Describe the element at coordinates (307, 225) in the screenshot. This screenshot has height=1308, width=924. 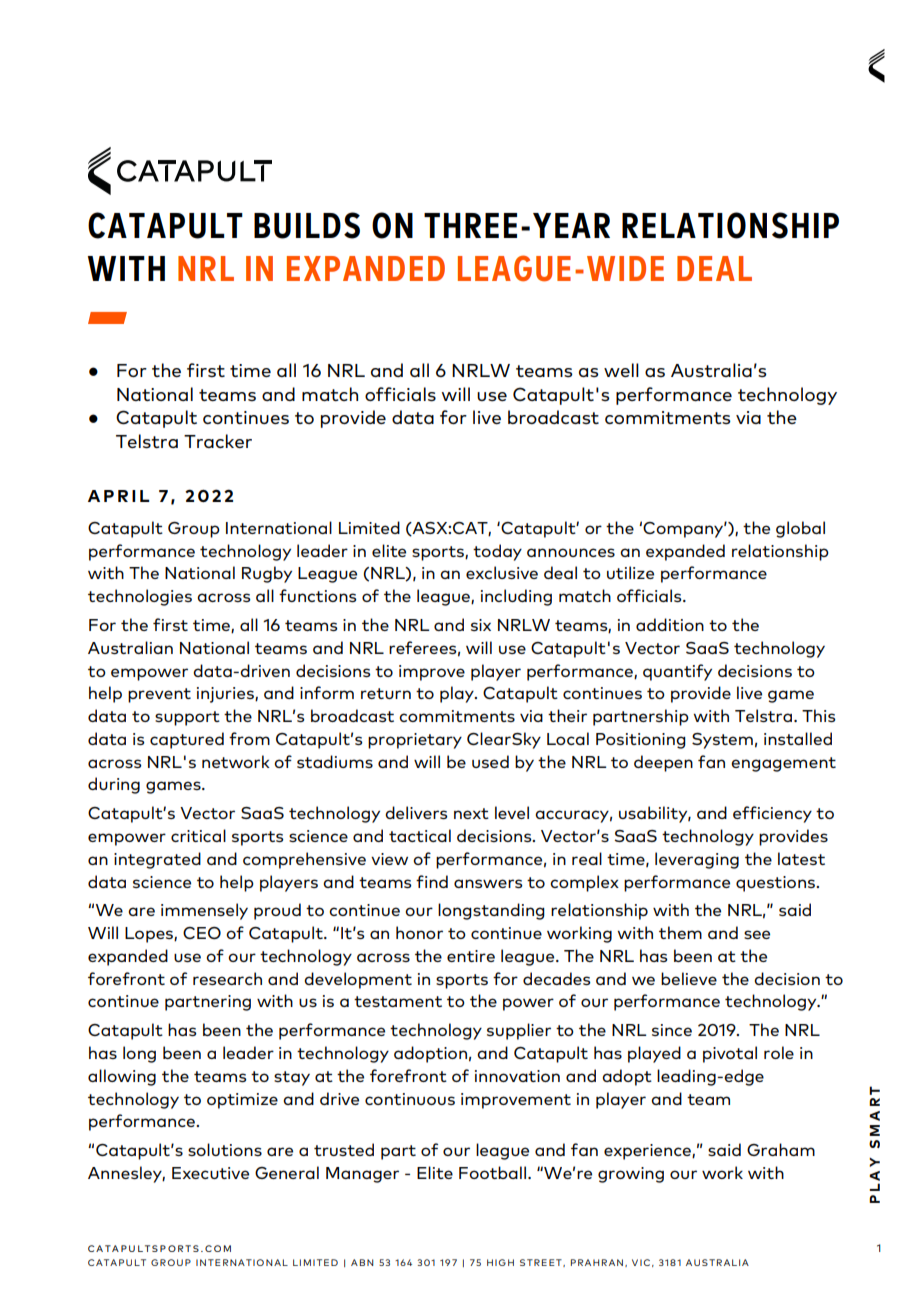
I see `BUILDS` at that location.
